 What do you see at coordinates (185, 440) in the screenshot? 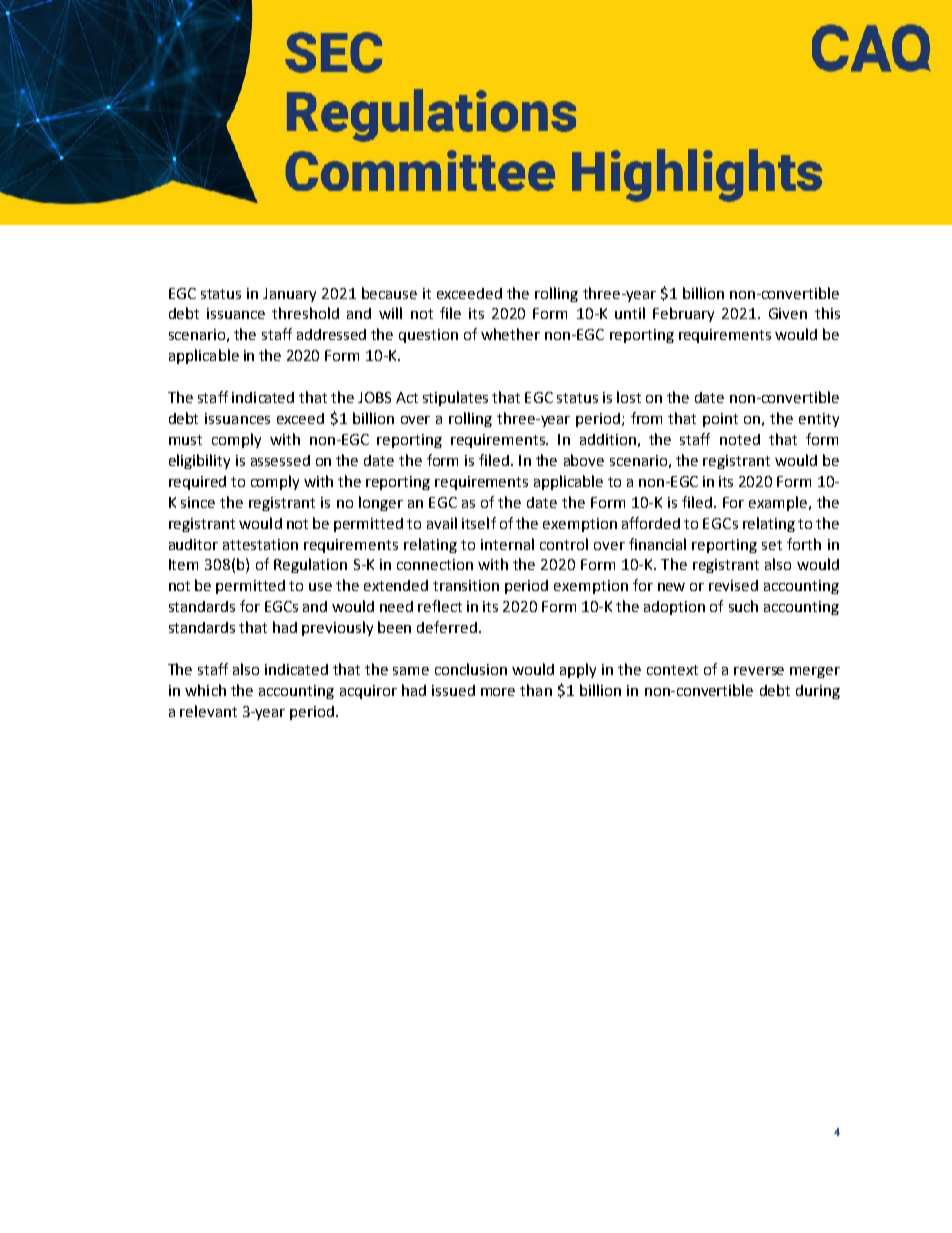
I see `must` at bounding box center [185, 440].
